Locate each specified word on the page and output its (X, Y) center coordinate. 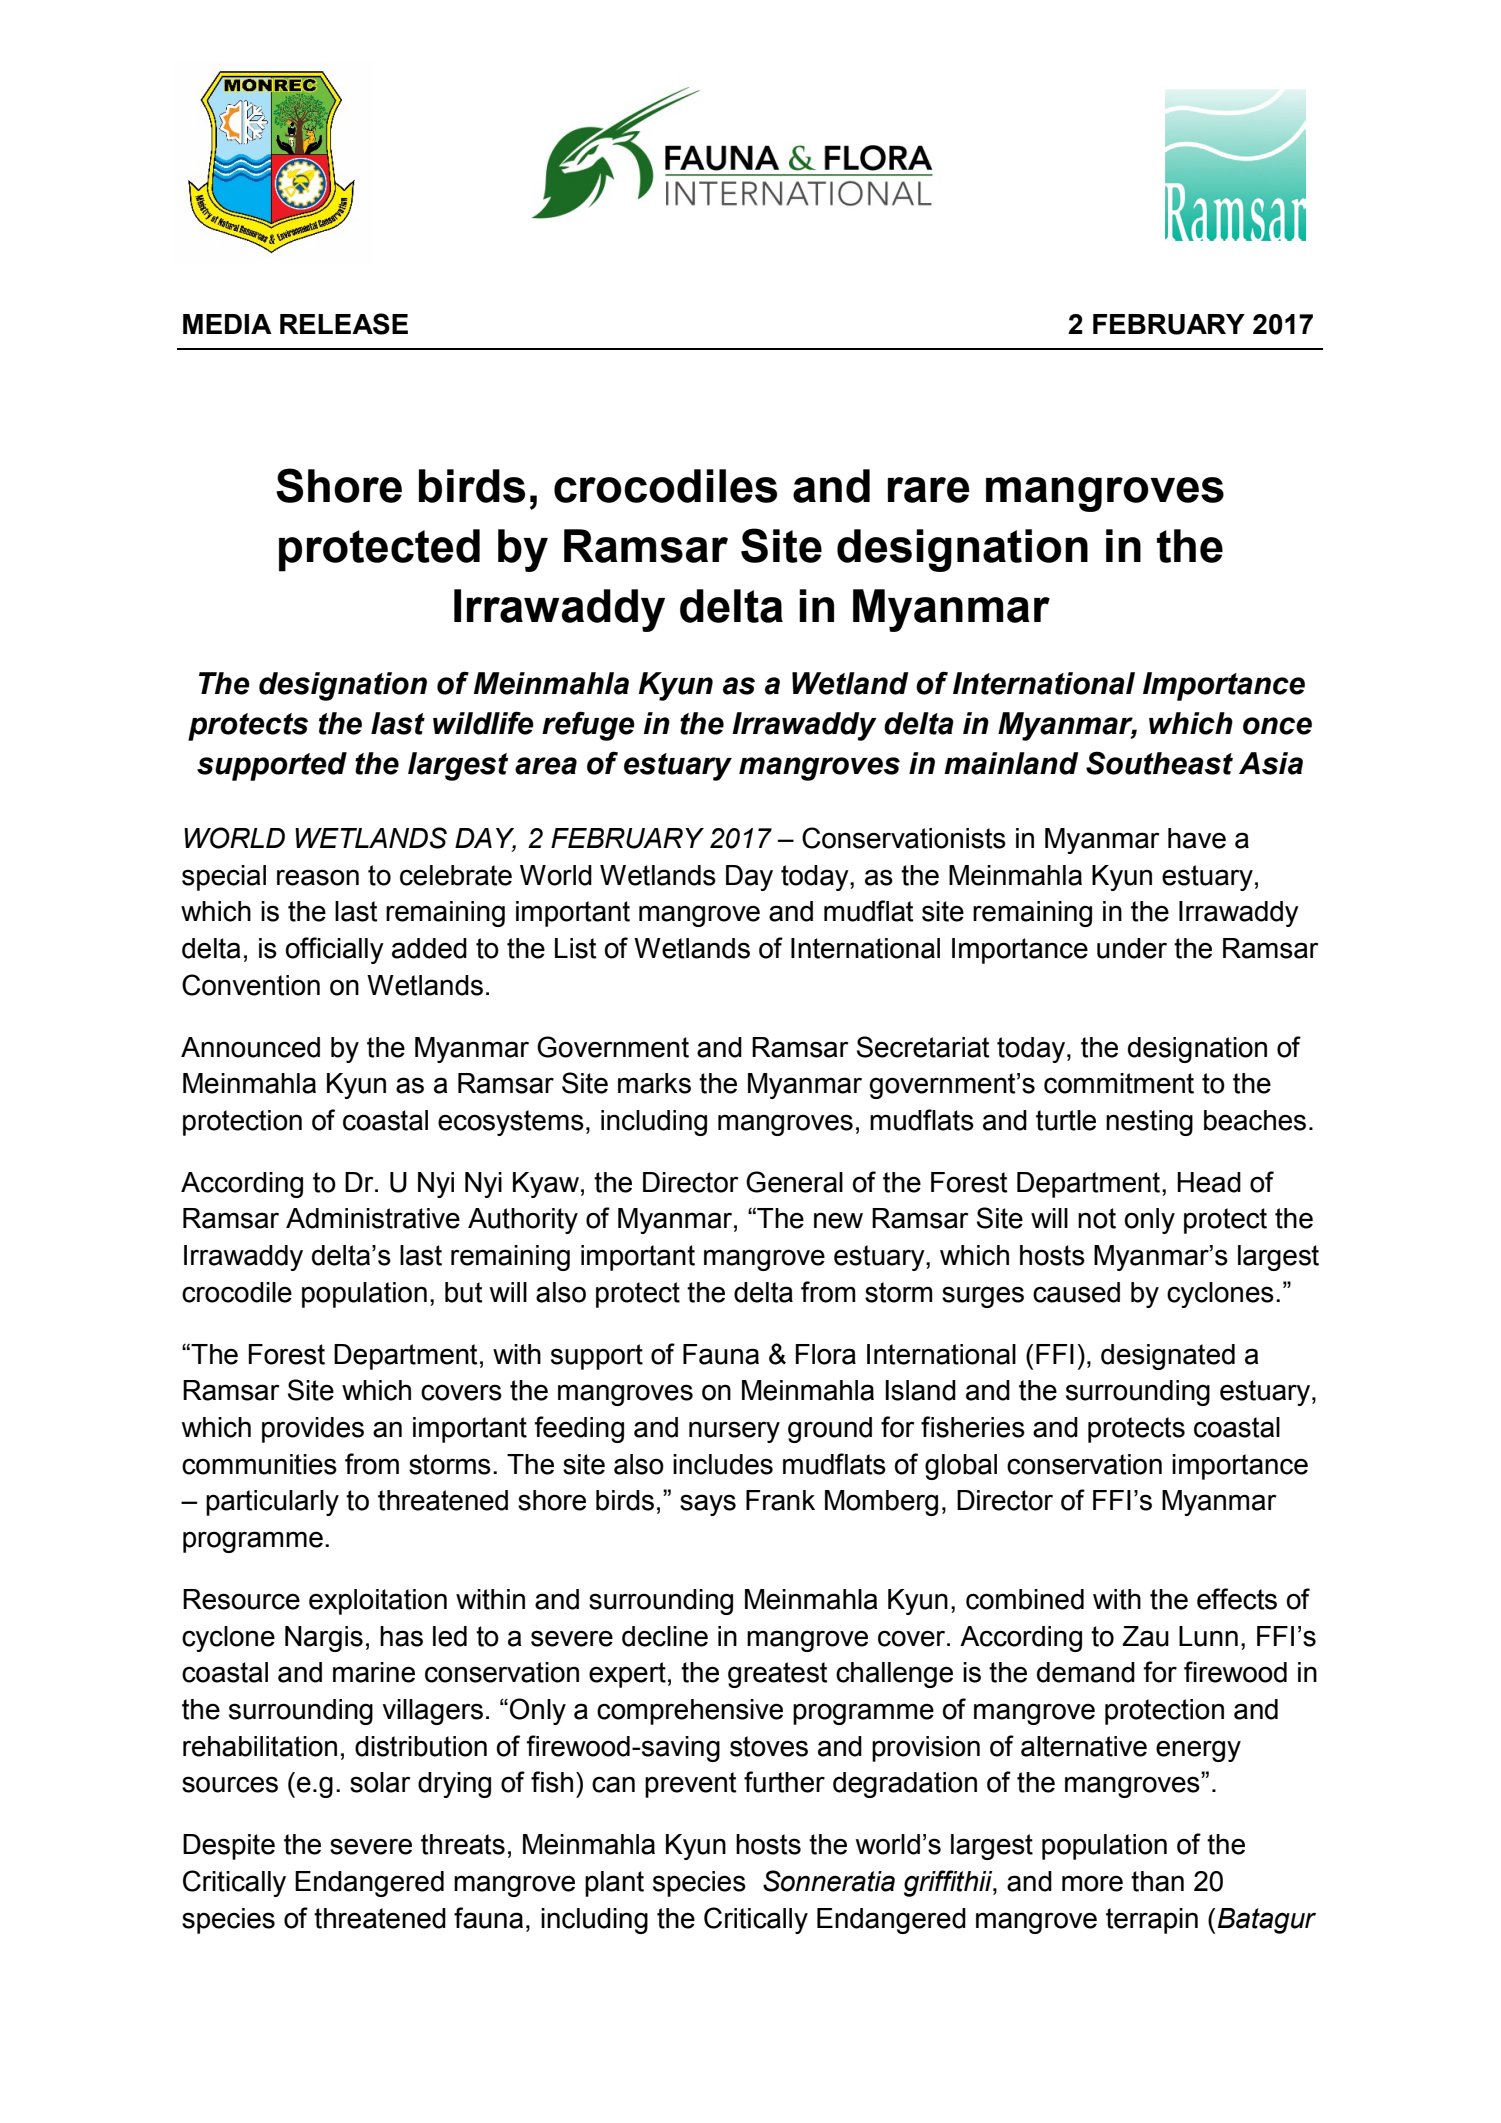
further (784, 1782)
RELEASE (344, 324)
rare (929, 490)
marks (654, 1083)
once (1277, 726)
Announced (250, 1047)
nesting (1149, 1123)
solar (380, 1782)
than (1157, 1881)
